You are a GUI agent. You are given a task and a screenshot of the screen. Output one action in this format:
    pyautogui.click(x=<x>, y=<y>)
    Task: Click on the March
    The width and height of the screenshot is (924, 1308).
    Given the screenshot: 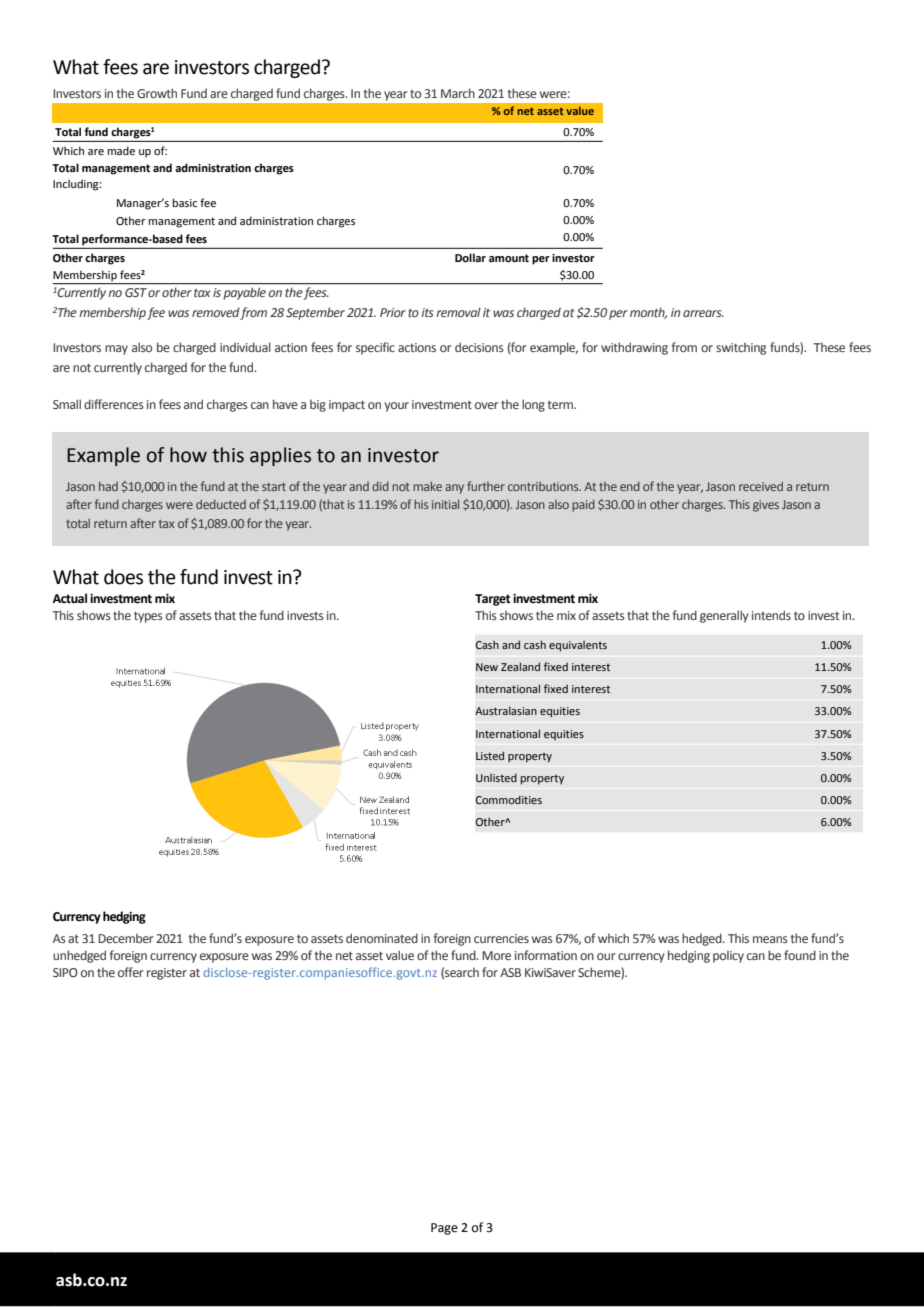 What is the action you would take?
    pyautogui.click(x=458, y=93)
